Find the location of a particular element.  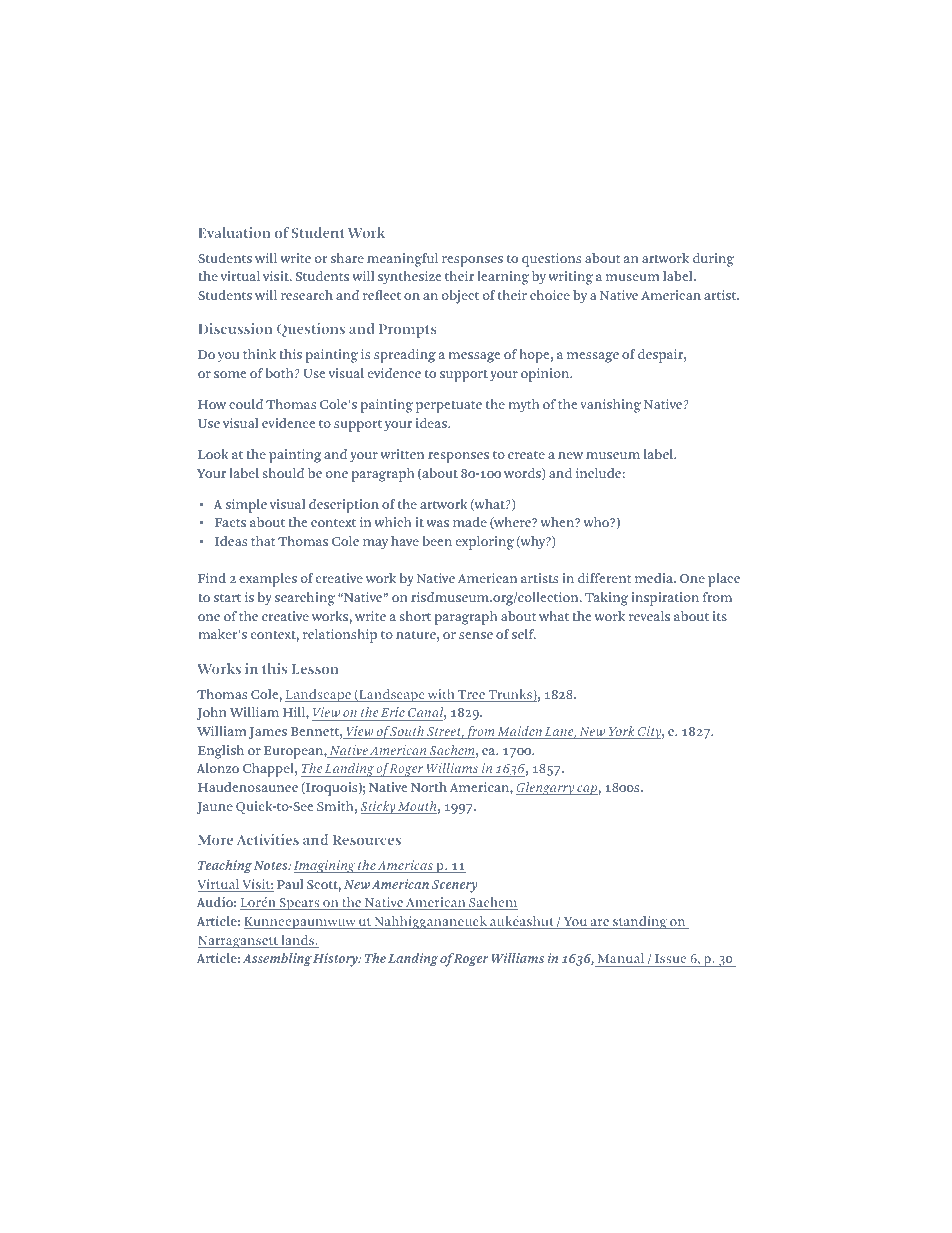

Assembling is located at coordinates (277, 960).
